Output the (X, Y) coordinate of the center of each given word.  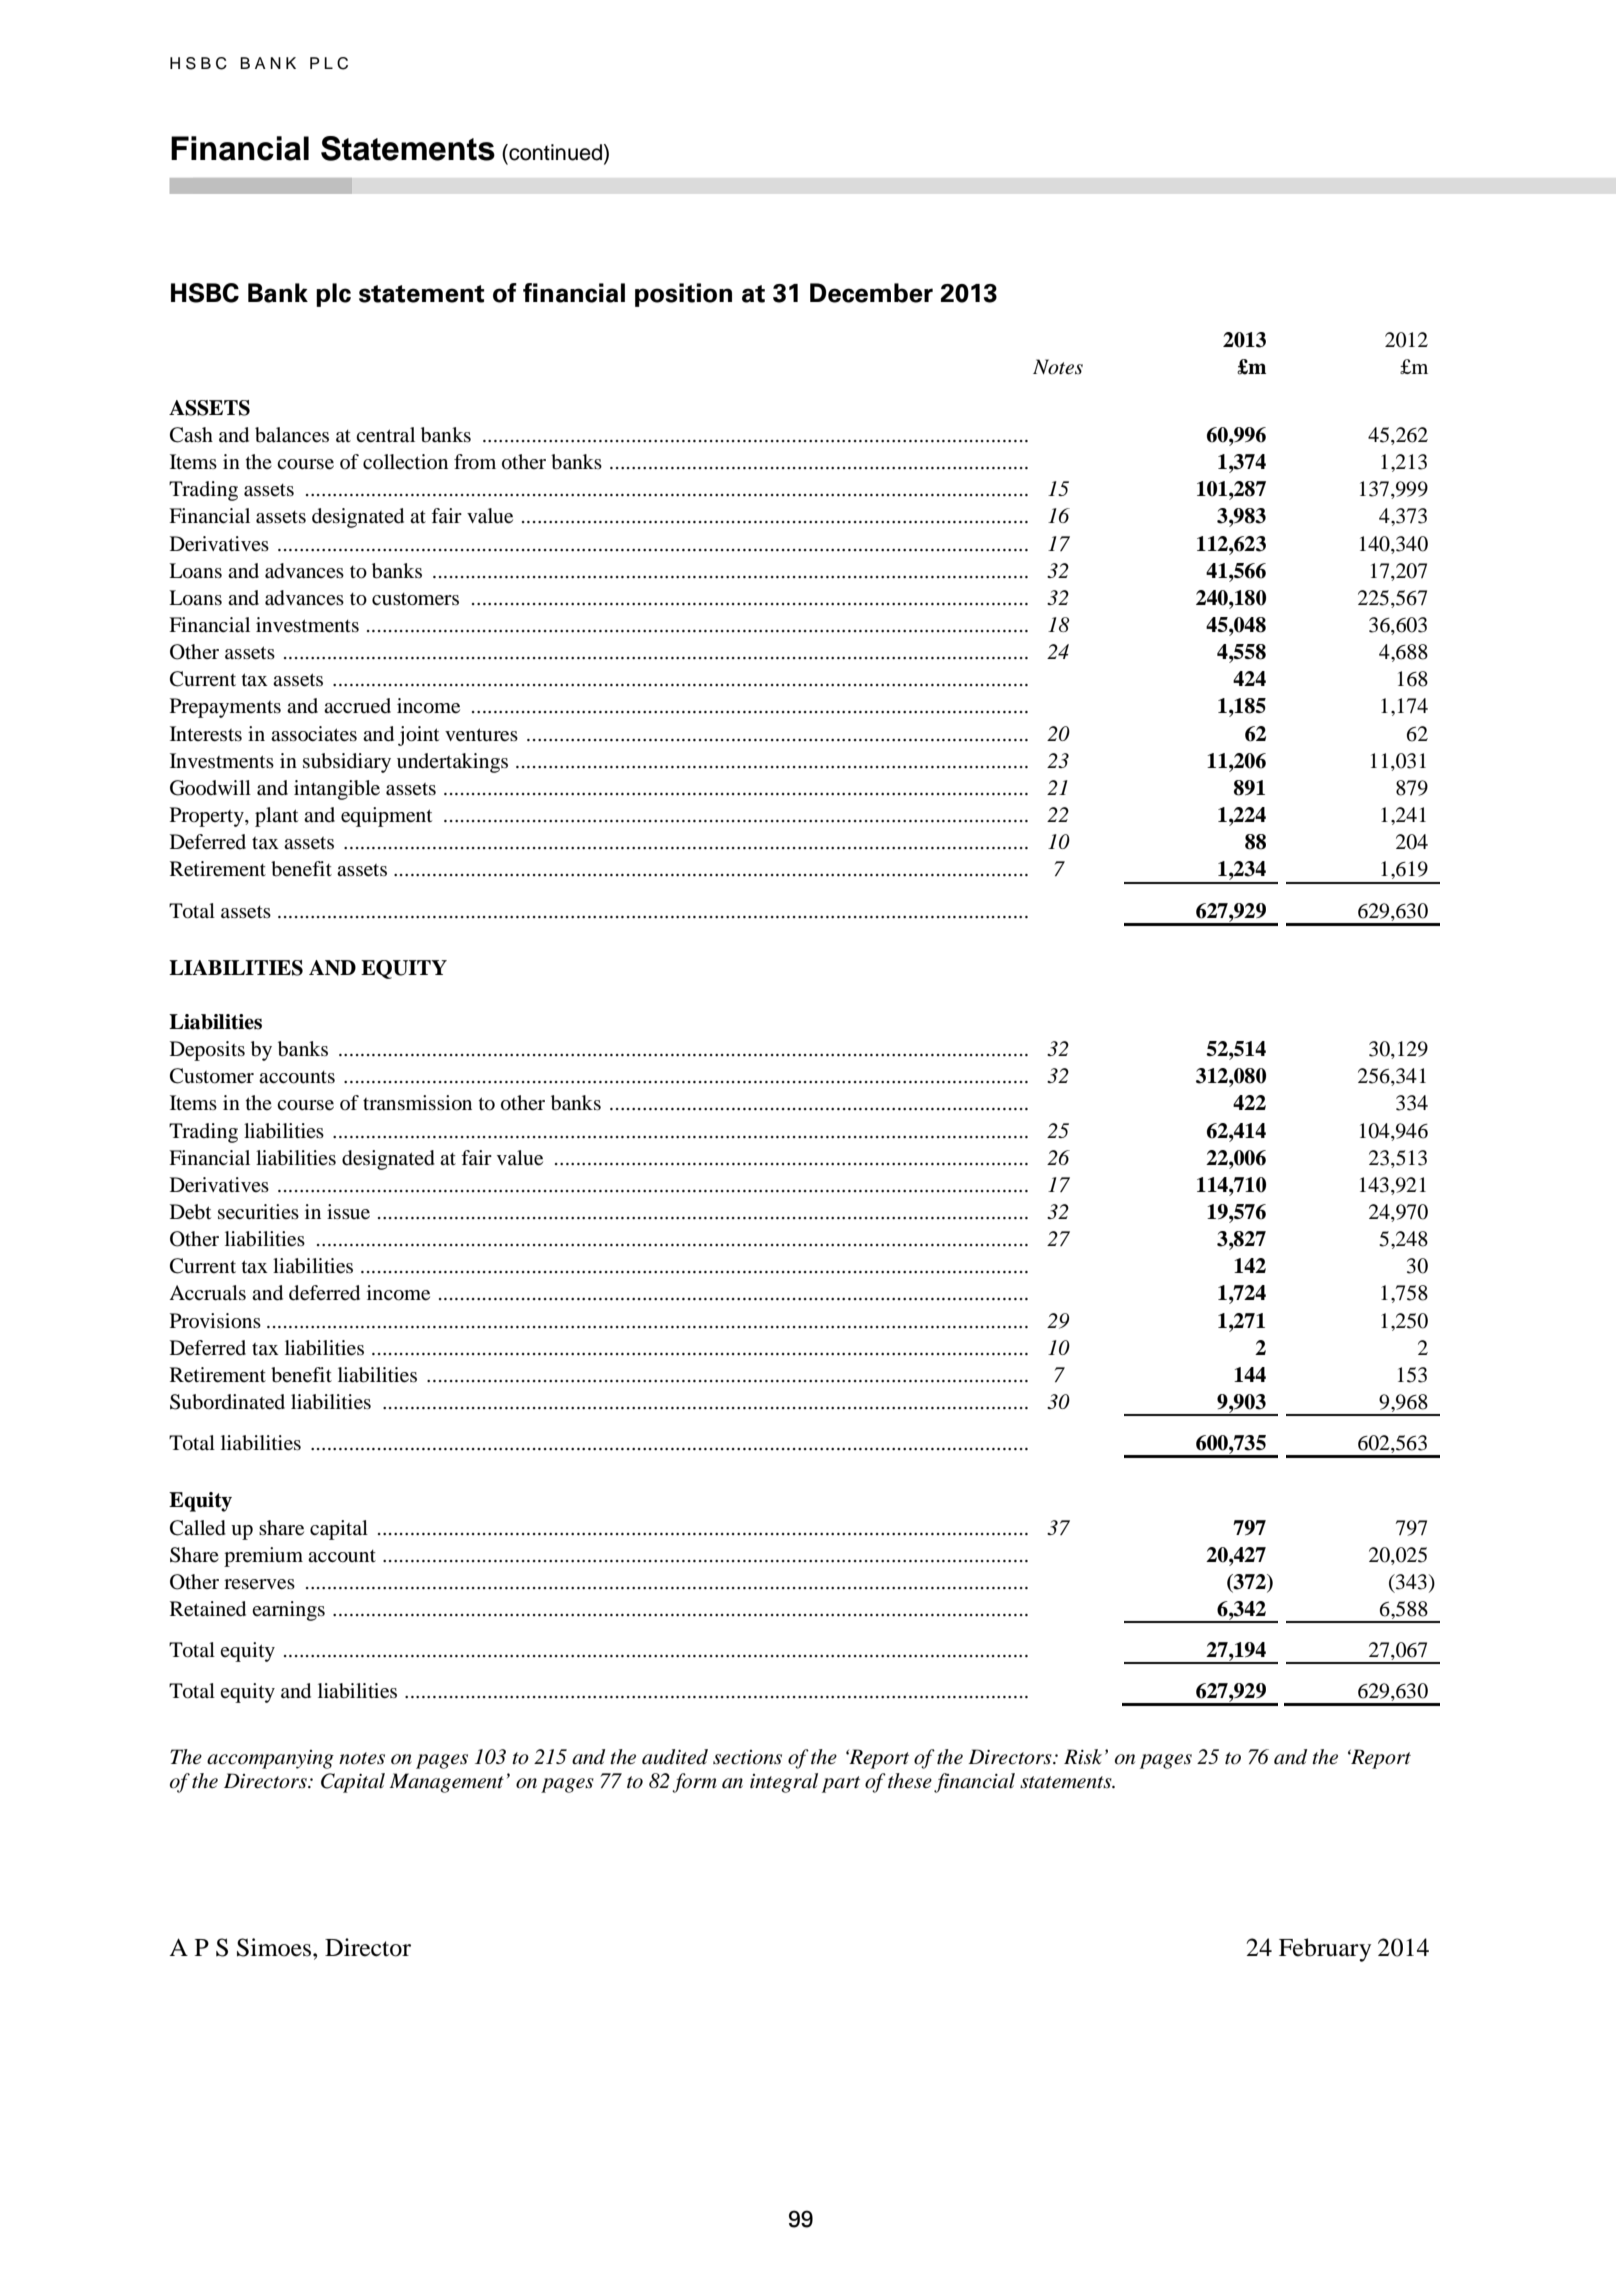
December (871, 293)
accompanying (270, 1759)
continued (554, 152)
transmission (417, 1103)
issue (348, 1212)
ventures (481, 735)
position (683, 295)
